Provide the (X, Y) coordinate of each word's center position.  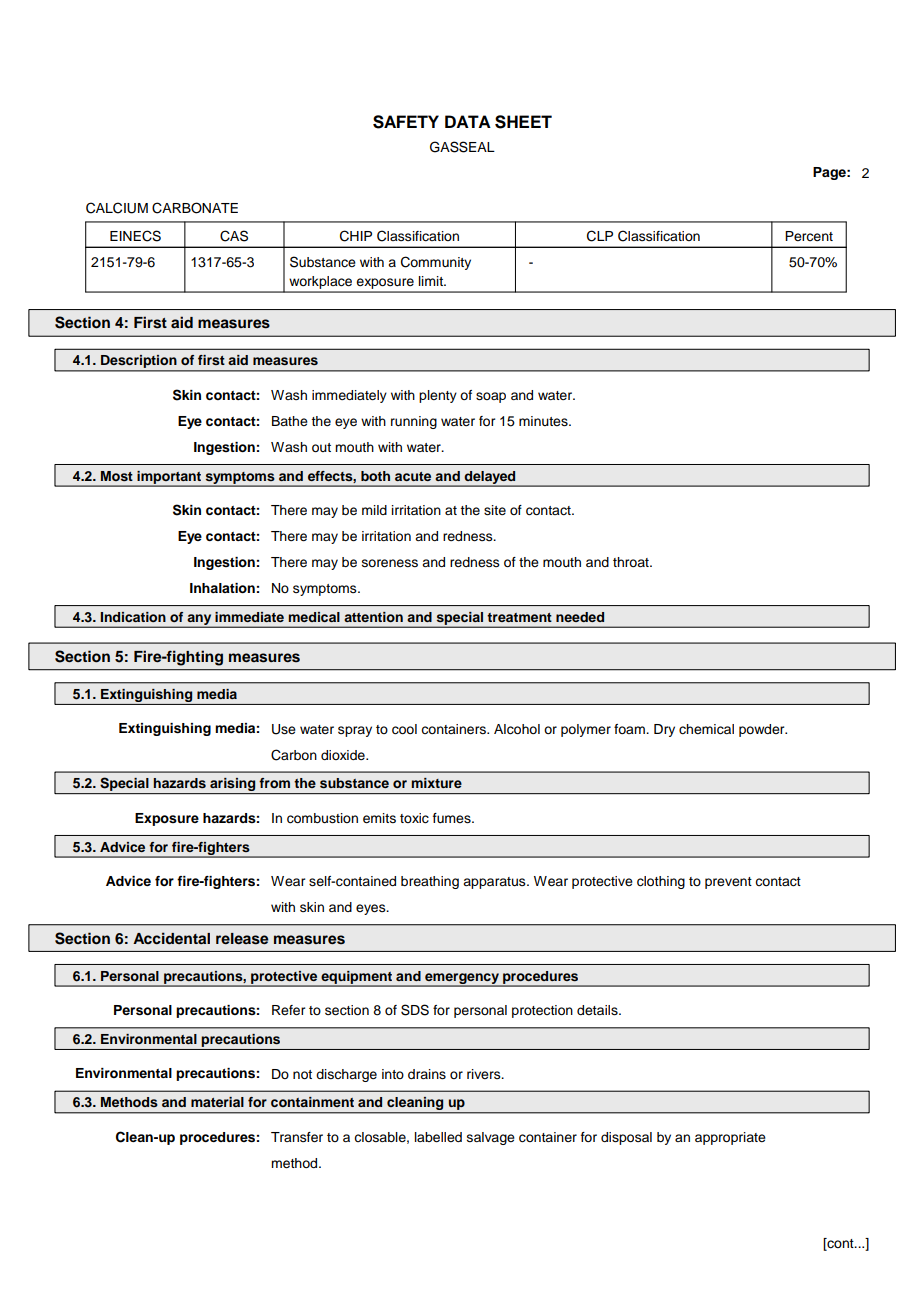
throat (632, 562)
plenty (438, 396)
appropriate (730, 1138)
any (199, 620)
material (217, 1102)
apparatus (495, 883)
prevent (728, 883)
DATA (468, 121)
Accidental (171, 938)
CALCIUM (117, 208)
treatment (519, 617)
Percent (809, 236)
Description (139, 363)
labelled (438, 1137)
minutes (544, 421)
